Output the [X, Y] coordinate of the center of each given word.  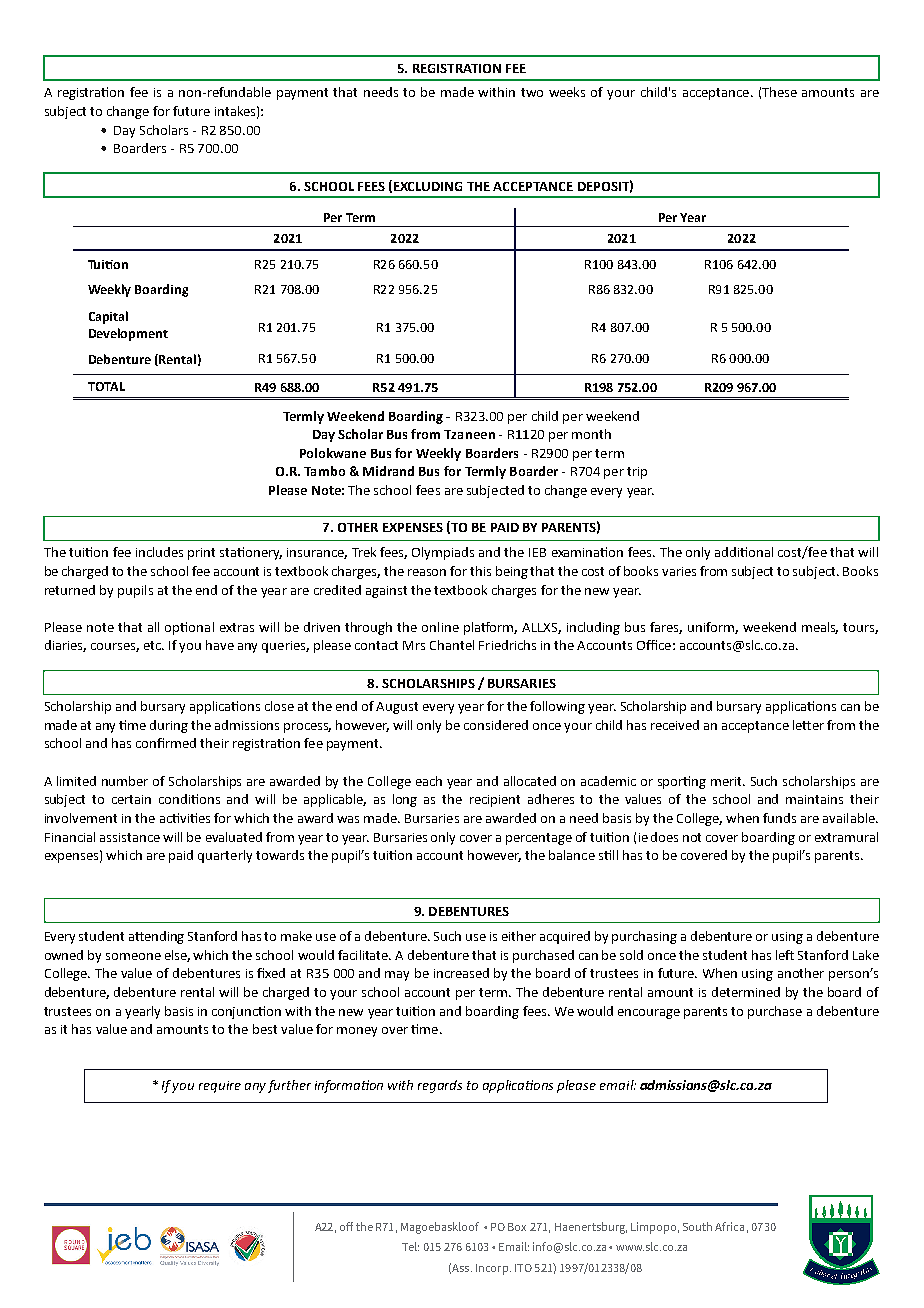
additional [744, 552]
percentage [539, 839]
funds [779, 818]
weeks [567, 92]
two [532, 92]
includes [159, 552]
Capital [108, 317]
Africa [729, 1226]
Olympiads [443, 553]
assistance [130, 837]
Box [517, 1227]
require [220, 1087]
